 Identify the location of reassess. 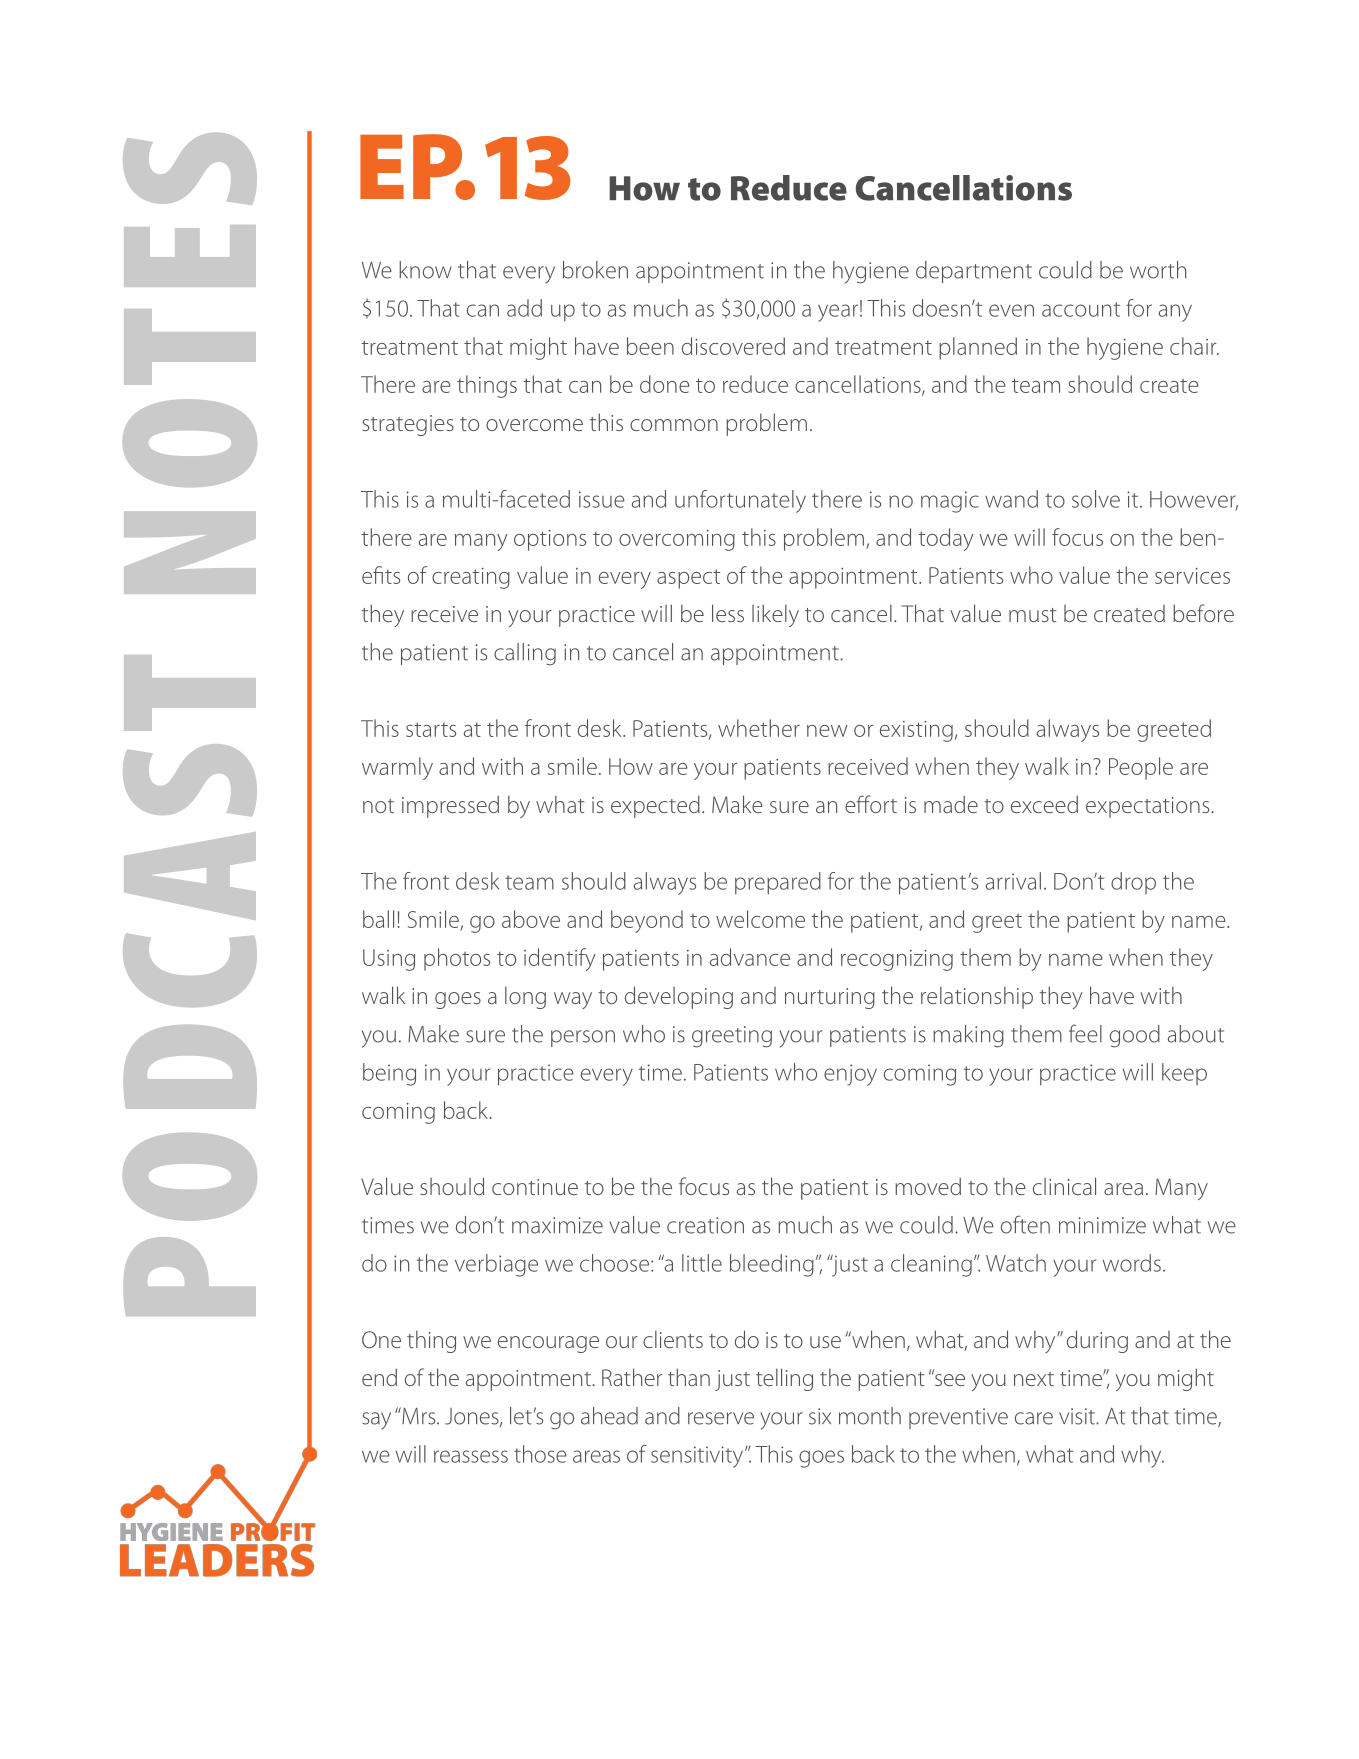
(471, 1456).
